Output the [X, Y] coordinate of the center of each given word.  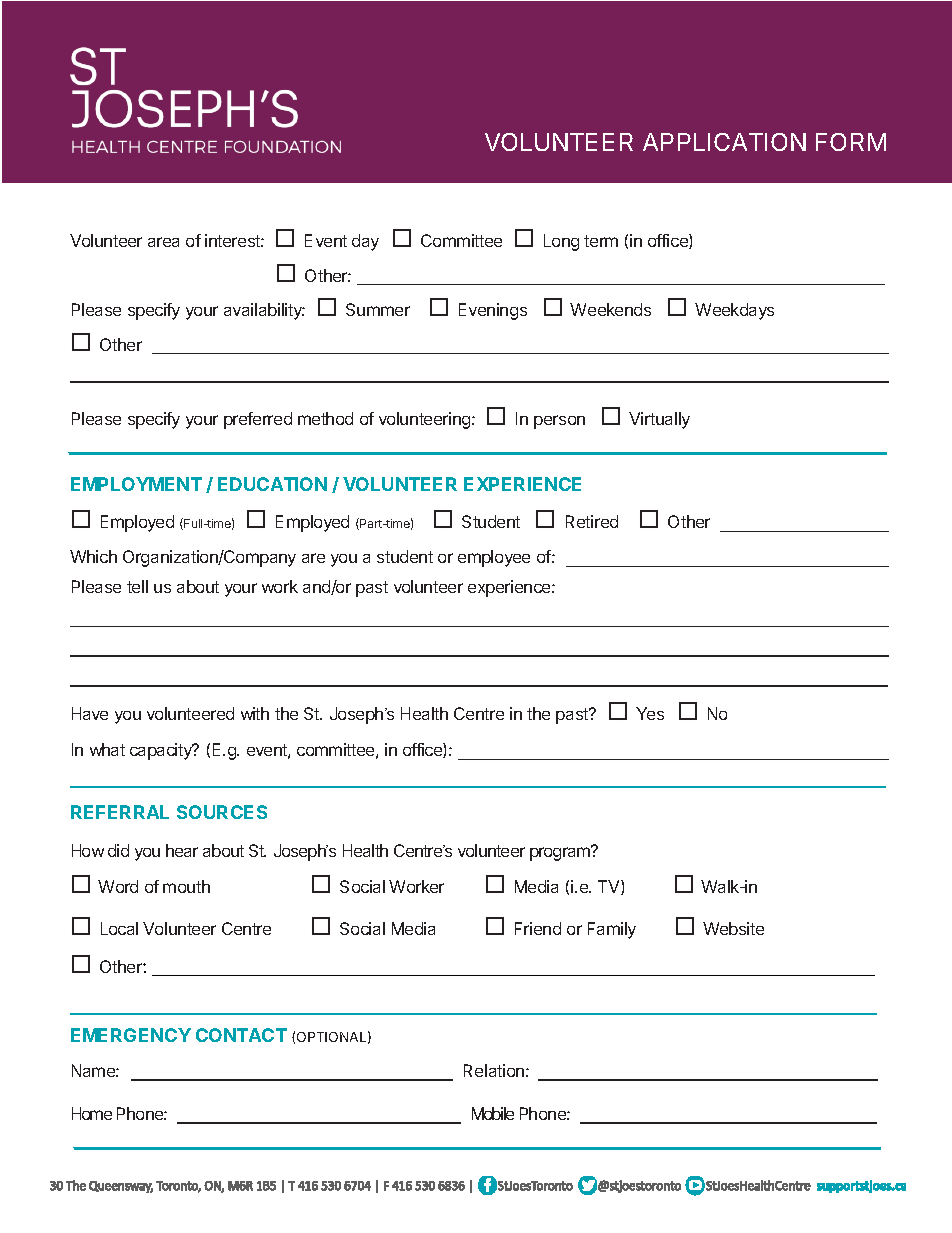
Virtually [659, 420]
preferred [258, 420]
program [561, 853]
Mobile [493, 1113]
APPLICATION [724, 142]
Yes [650, 713]
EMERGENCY [131, 1035]
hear [182, 850]
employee [494, 558]
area [163, 242]
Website [733, 928]
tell [137, 586]
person [559, 422]
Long [561, 242]
